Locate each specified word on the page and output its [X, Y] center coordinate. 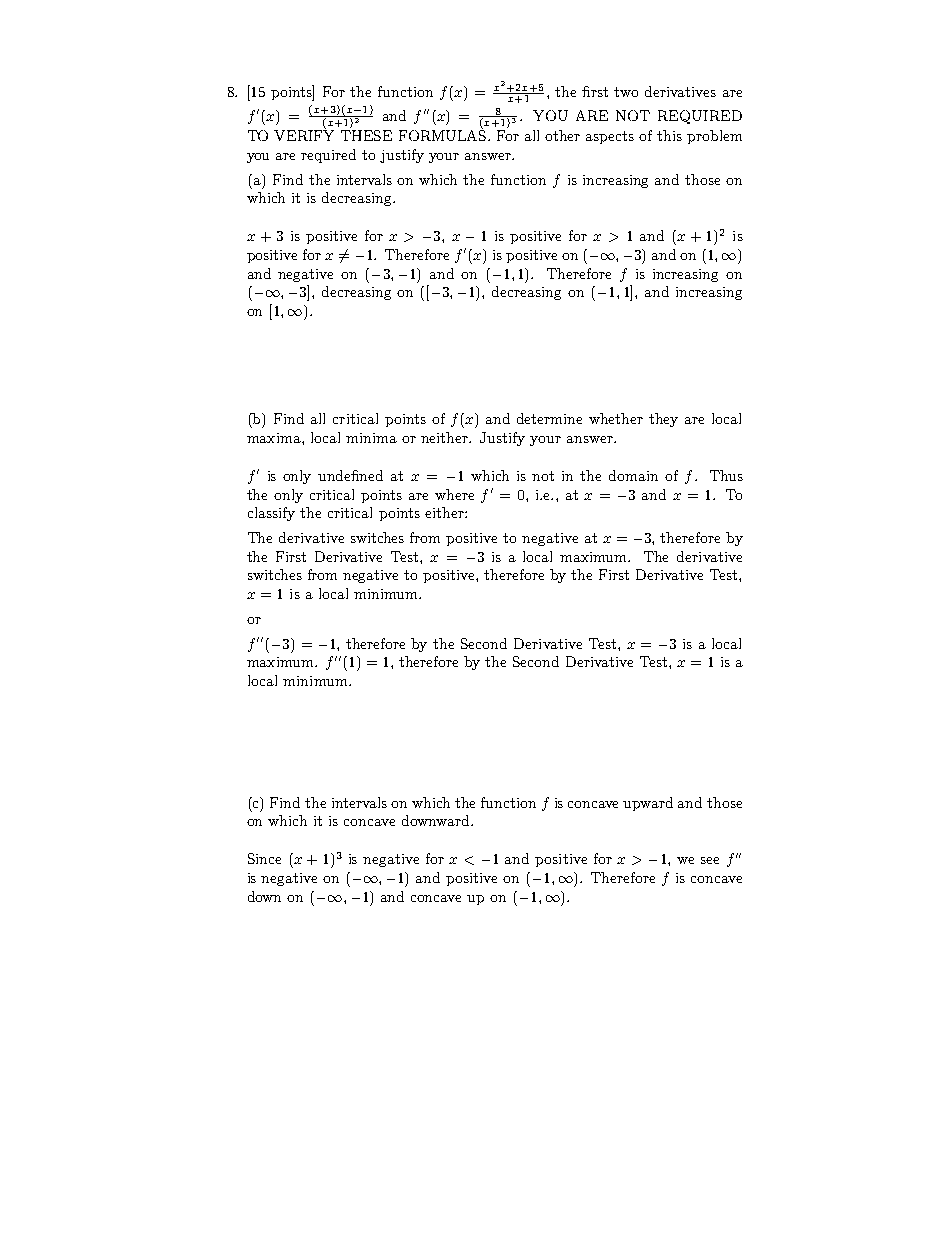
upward [648, 804]
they [663, 420]
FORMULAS [444, 134]
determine [549, 418]
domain [633, 475]
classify [271, 514]
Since [264, 858]
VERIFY [304, 134]
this [669, 135]
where [454, 494]
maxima [275, 438]
